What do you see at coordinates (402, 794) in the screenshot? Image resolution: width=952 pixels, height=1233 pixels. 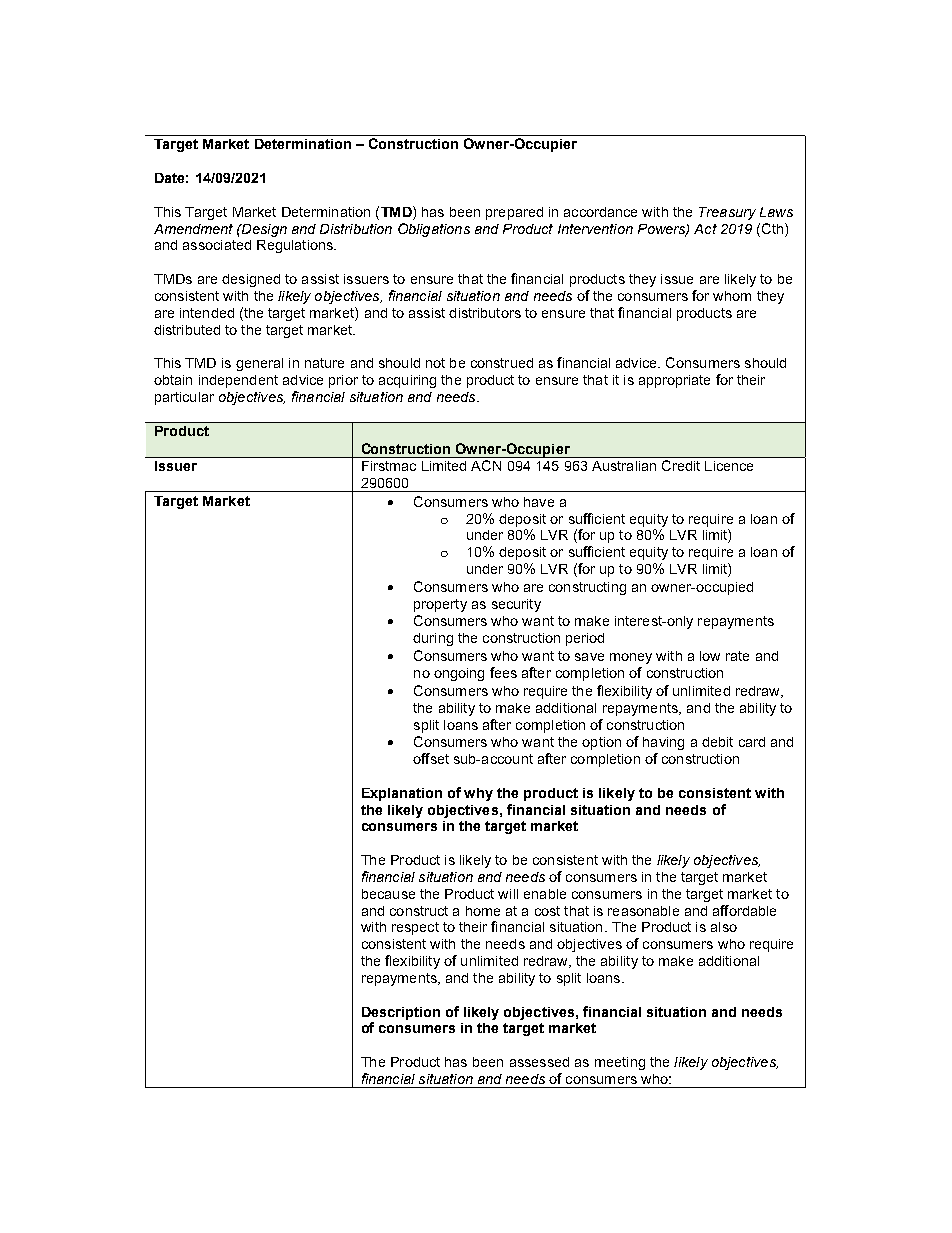 I see `Explanation` at bounding box center [402, 794].
